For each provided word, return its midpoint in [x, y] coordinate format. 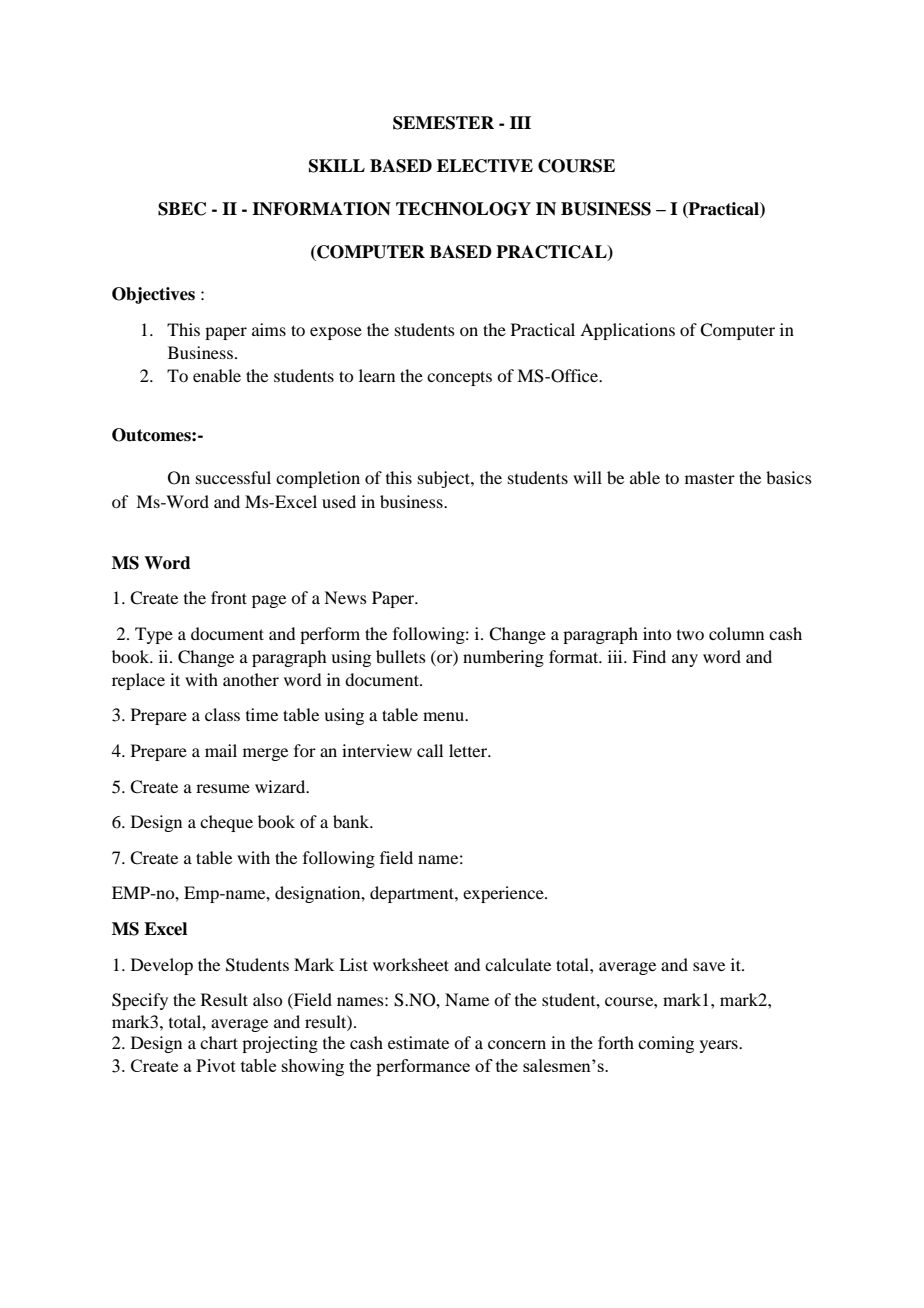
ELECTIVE [485, 166]
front [229, 597]
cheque [226, 823]
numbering [503, 658]
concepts [459, 378]
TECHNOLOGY [463, 209]
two [690, 635]
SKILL [337, 166]
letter [469, 750]
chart [219, 1042]
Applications [627, 331]
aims [269, 329]
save [709, 966]
